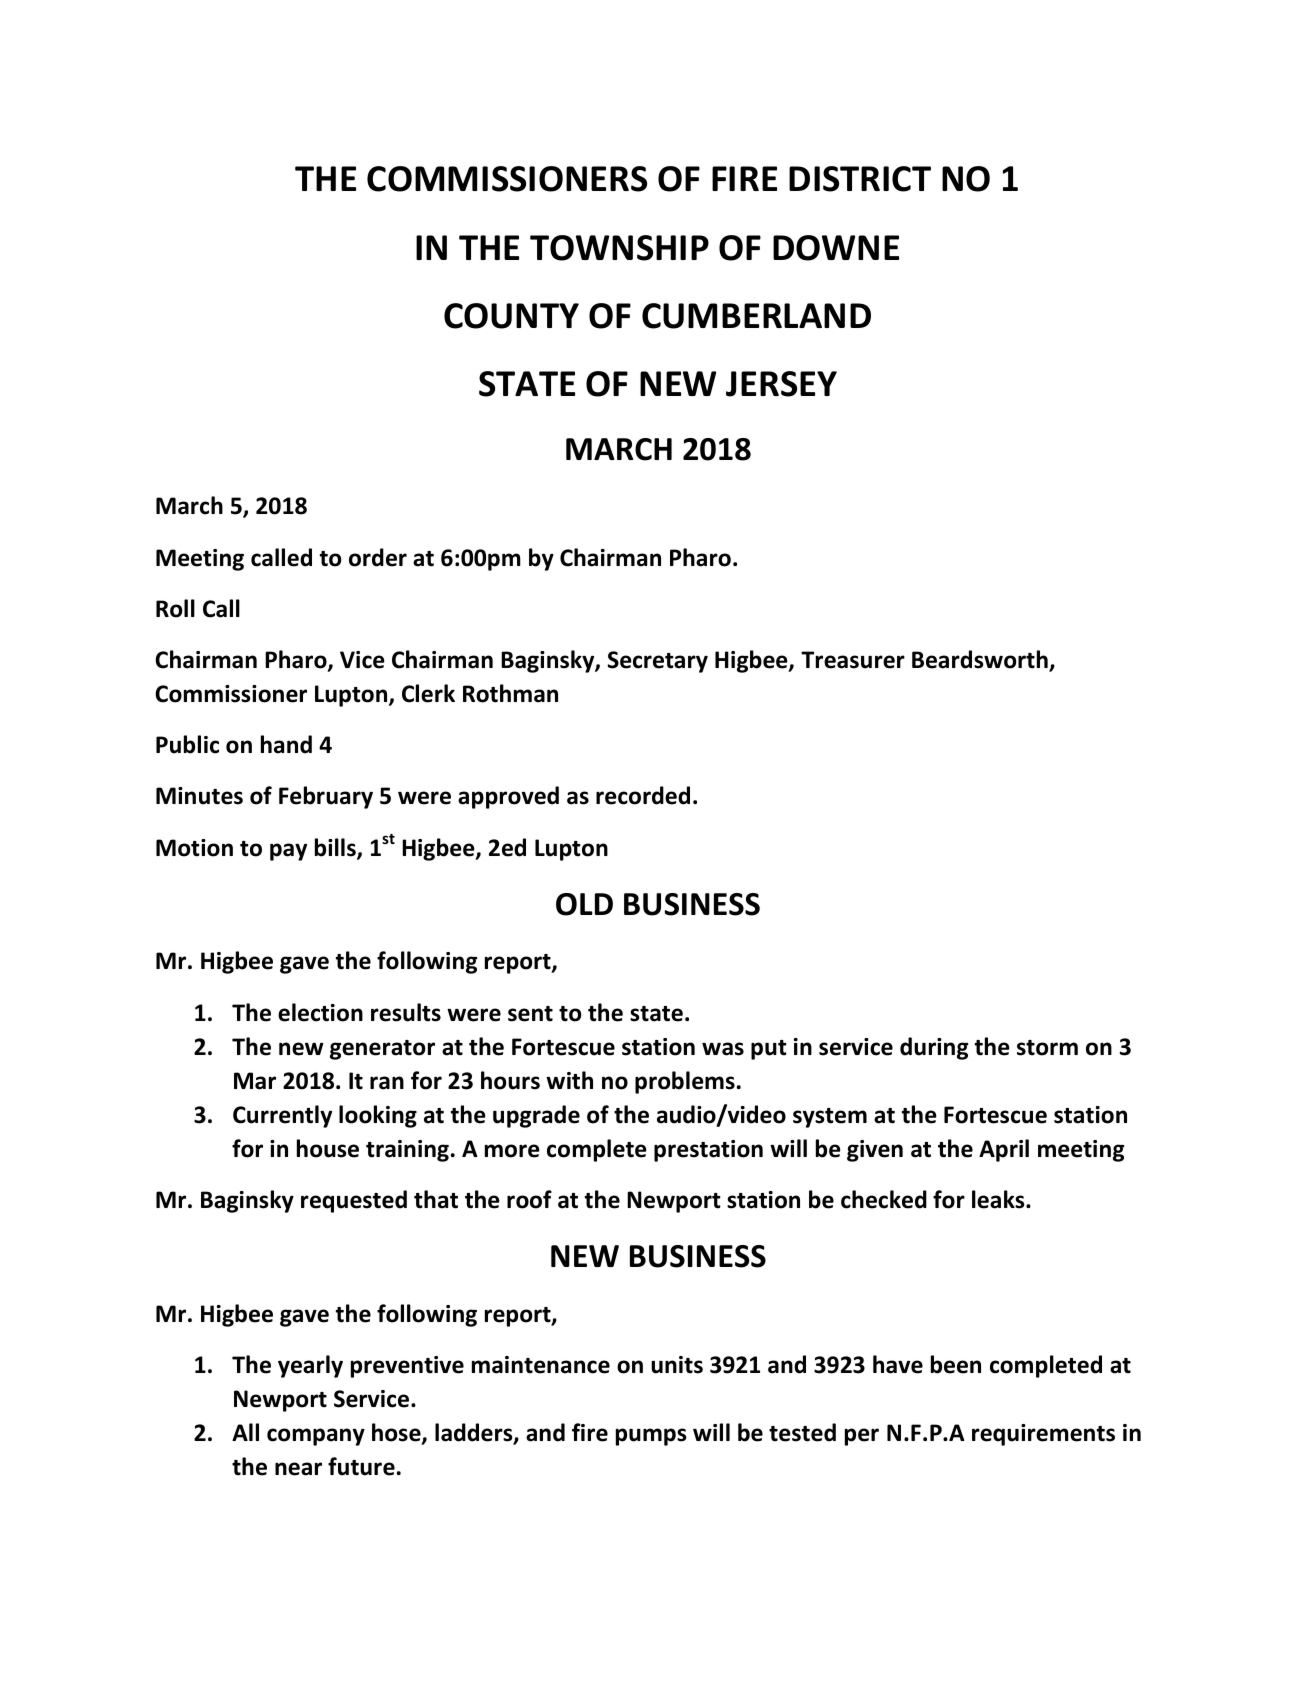  What do you see at coordinates (619, 248) in the screenshot?
I see `TOWNSHIP` at bounding box center [619, 248].
